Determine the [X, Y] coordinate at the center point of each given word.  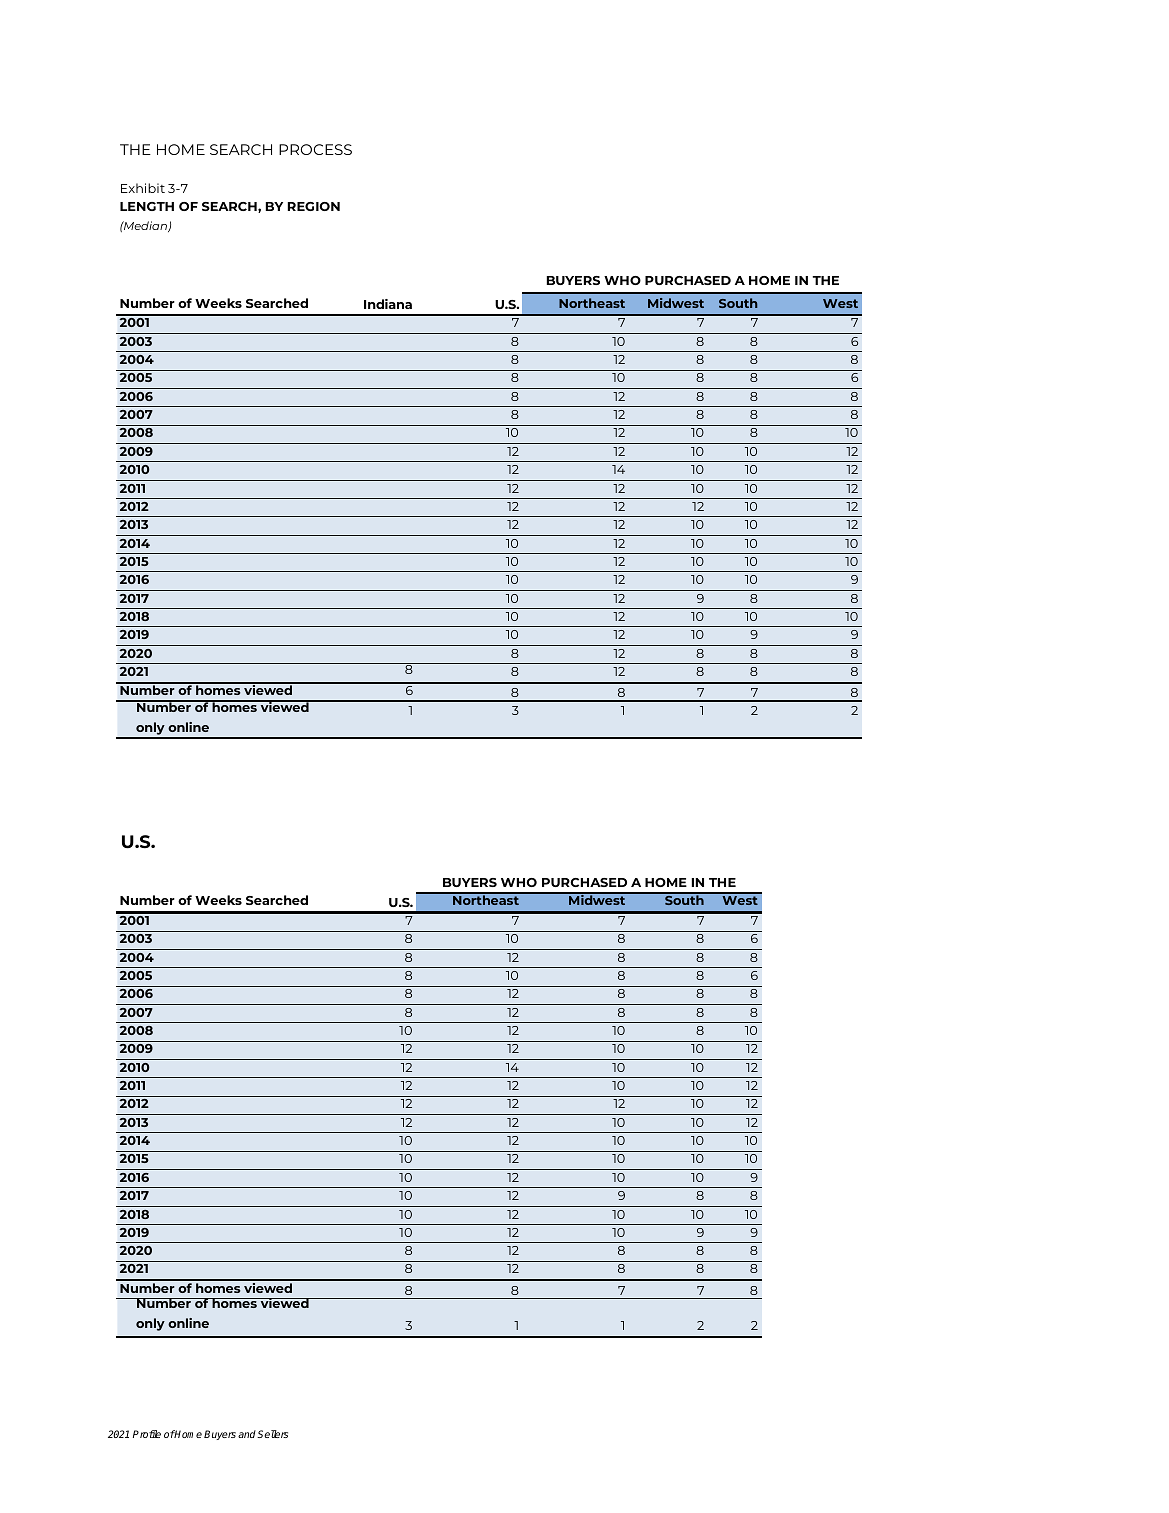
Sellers [272, 1434]
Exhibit [143, 188]
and [248, 1434]
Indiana [388, 304]
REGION [314, 206]
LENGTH [147, 206]
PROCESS [315, 149]
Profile [147, 1434]
